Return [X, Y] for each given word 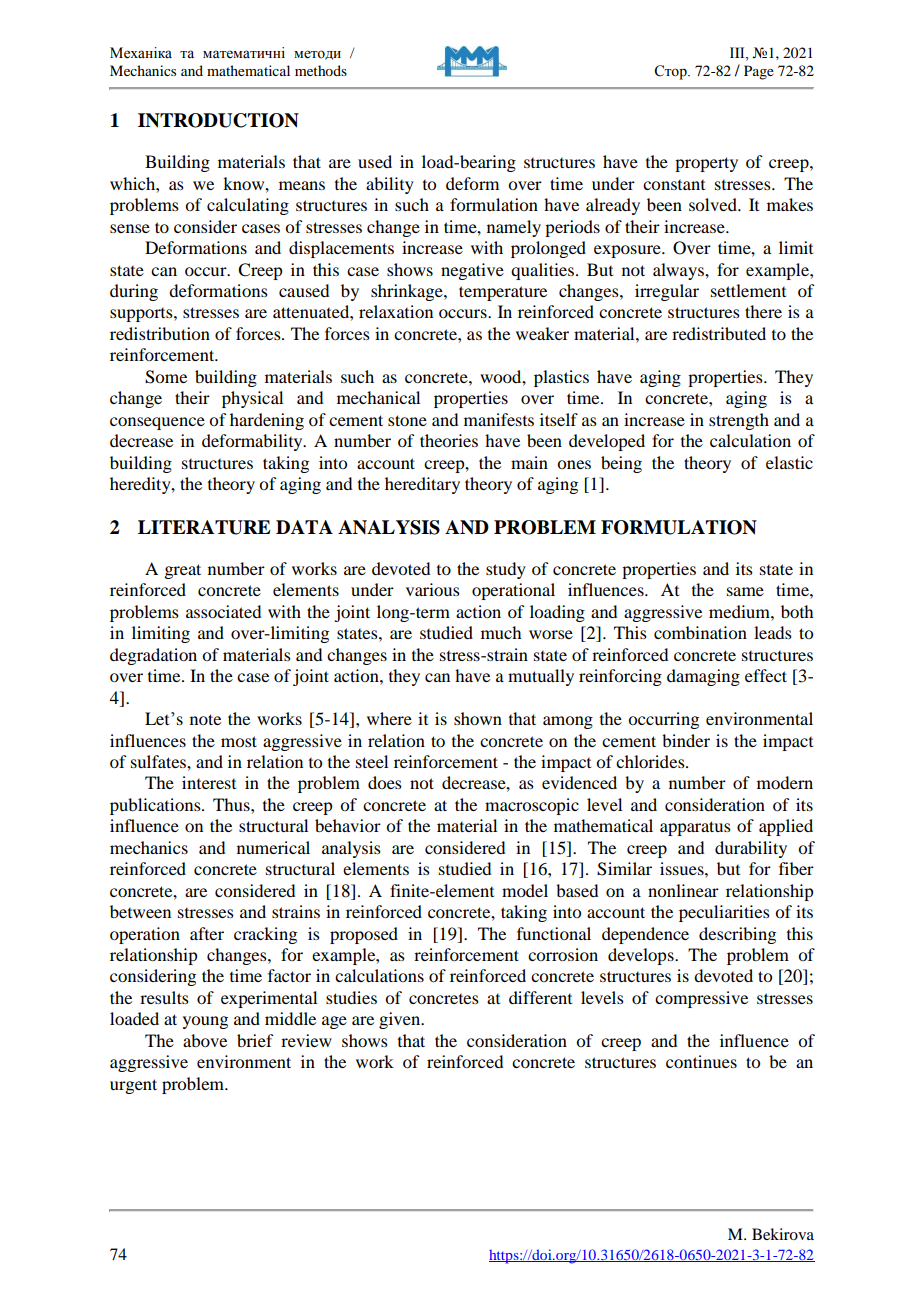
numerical [273, 847]
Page [759, 72]
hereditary [422, 485]
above [205, 1040]
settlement [748, 290]
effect [766, 675]
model [525, 890]
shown [478, 718]
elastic [789, 462]
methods [321, 70]
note [205, 719]
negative [472, 271]
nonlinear [683, 890]
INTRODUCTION [218, 120]
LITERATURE [204, 527]
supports [142, 315]
